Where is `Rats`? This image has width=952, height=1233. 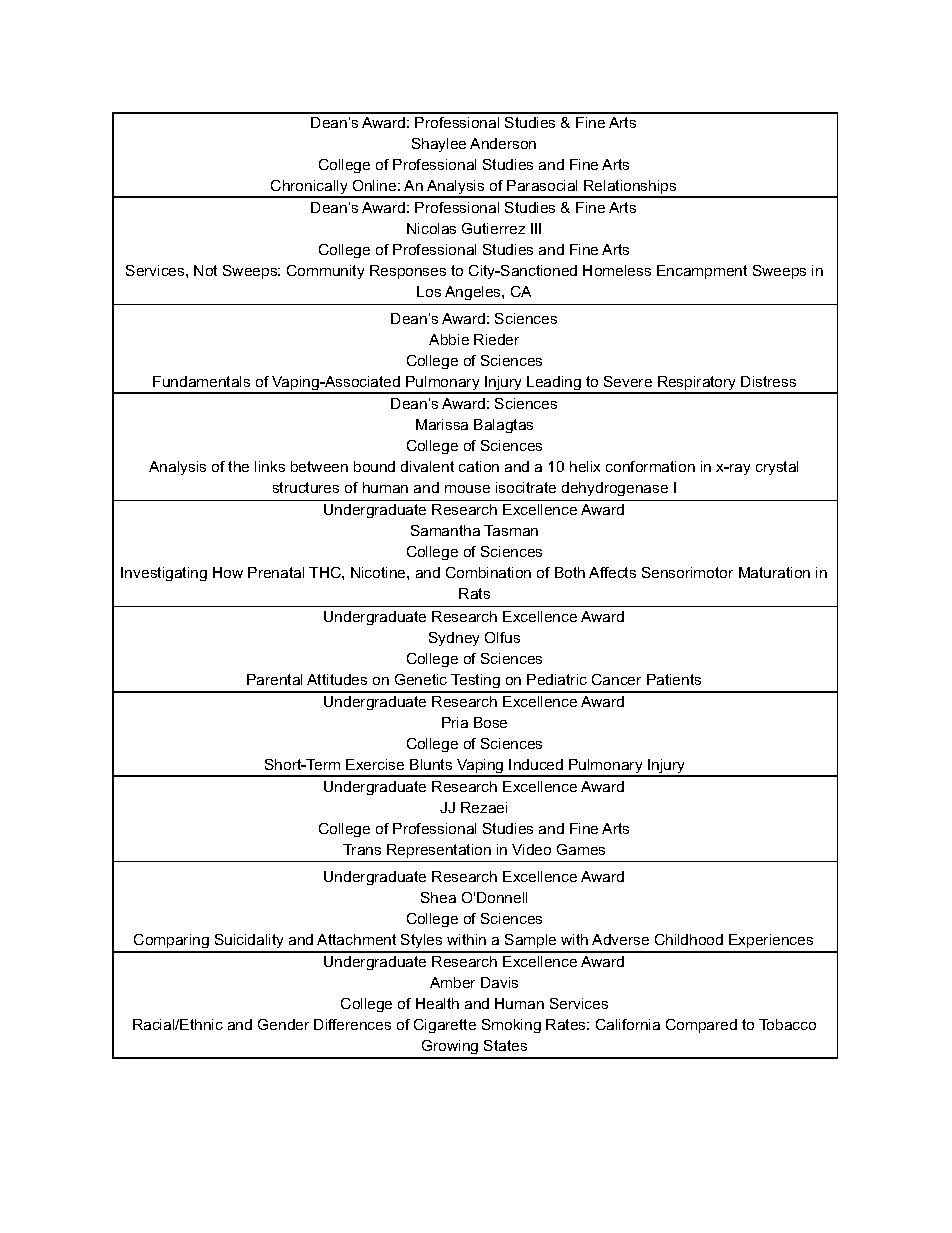
Rats is located at coordinates (474, 593).
